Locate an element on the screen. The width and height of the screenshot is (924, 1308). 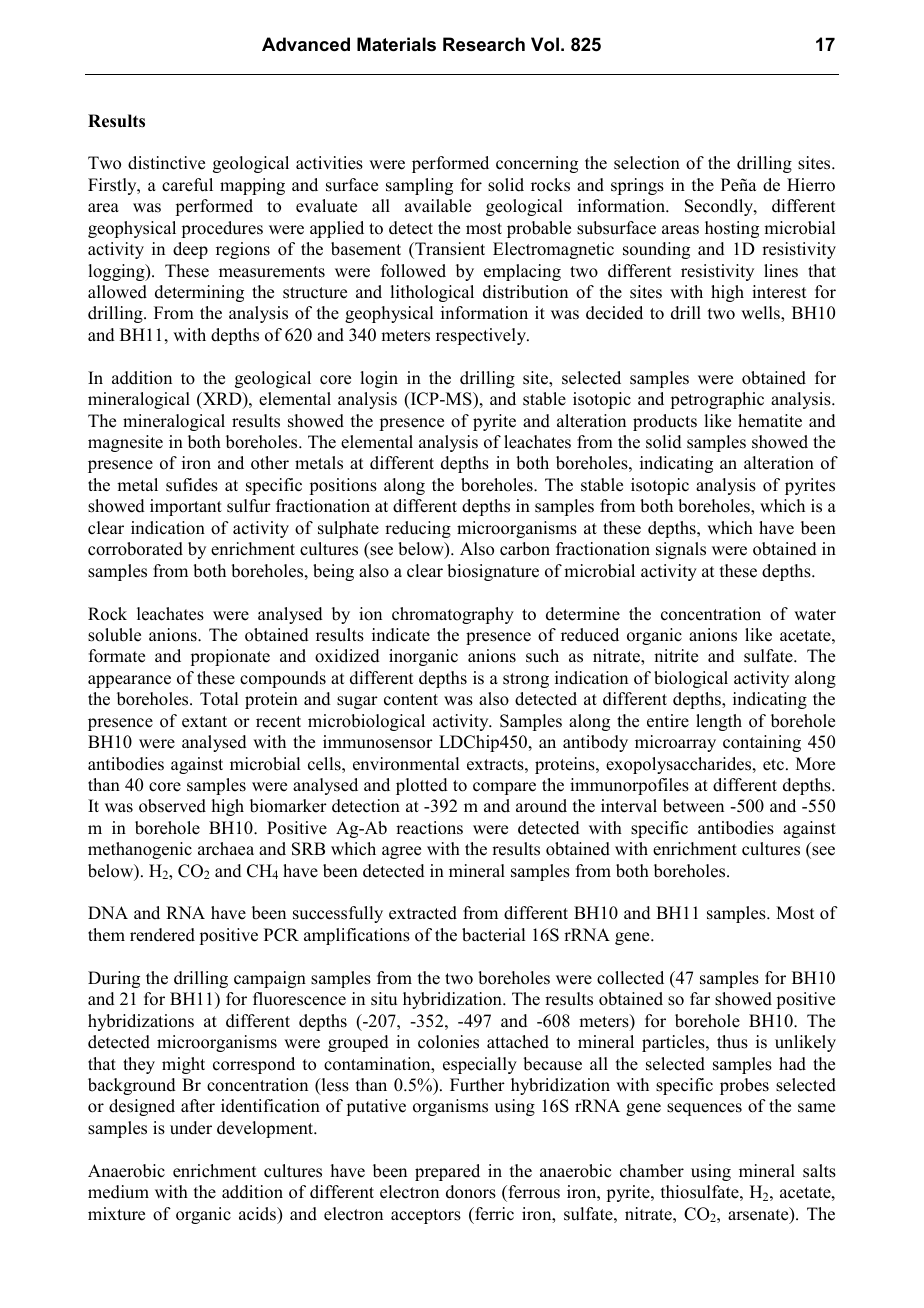
distinctive is located at coordinates (166, 163).
